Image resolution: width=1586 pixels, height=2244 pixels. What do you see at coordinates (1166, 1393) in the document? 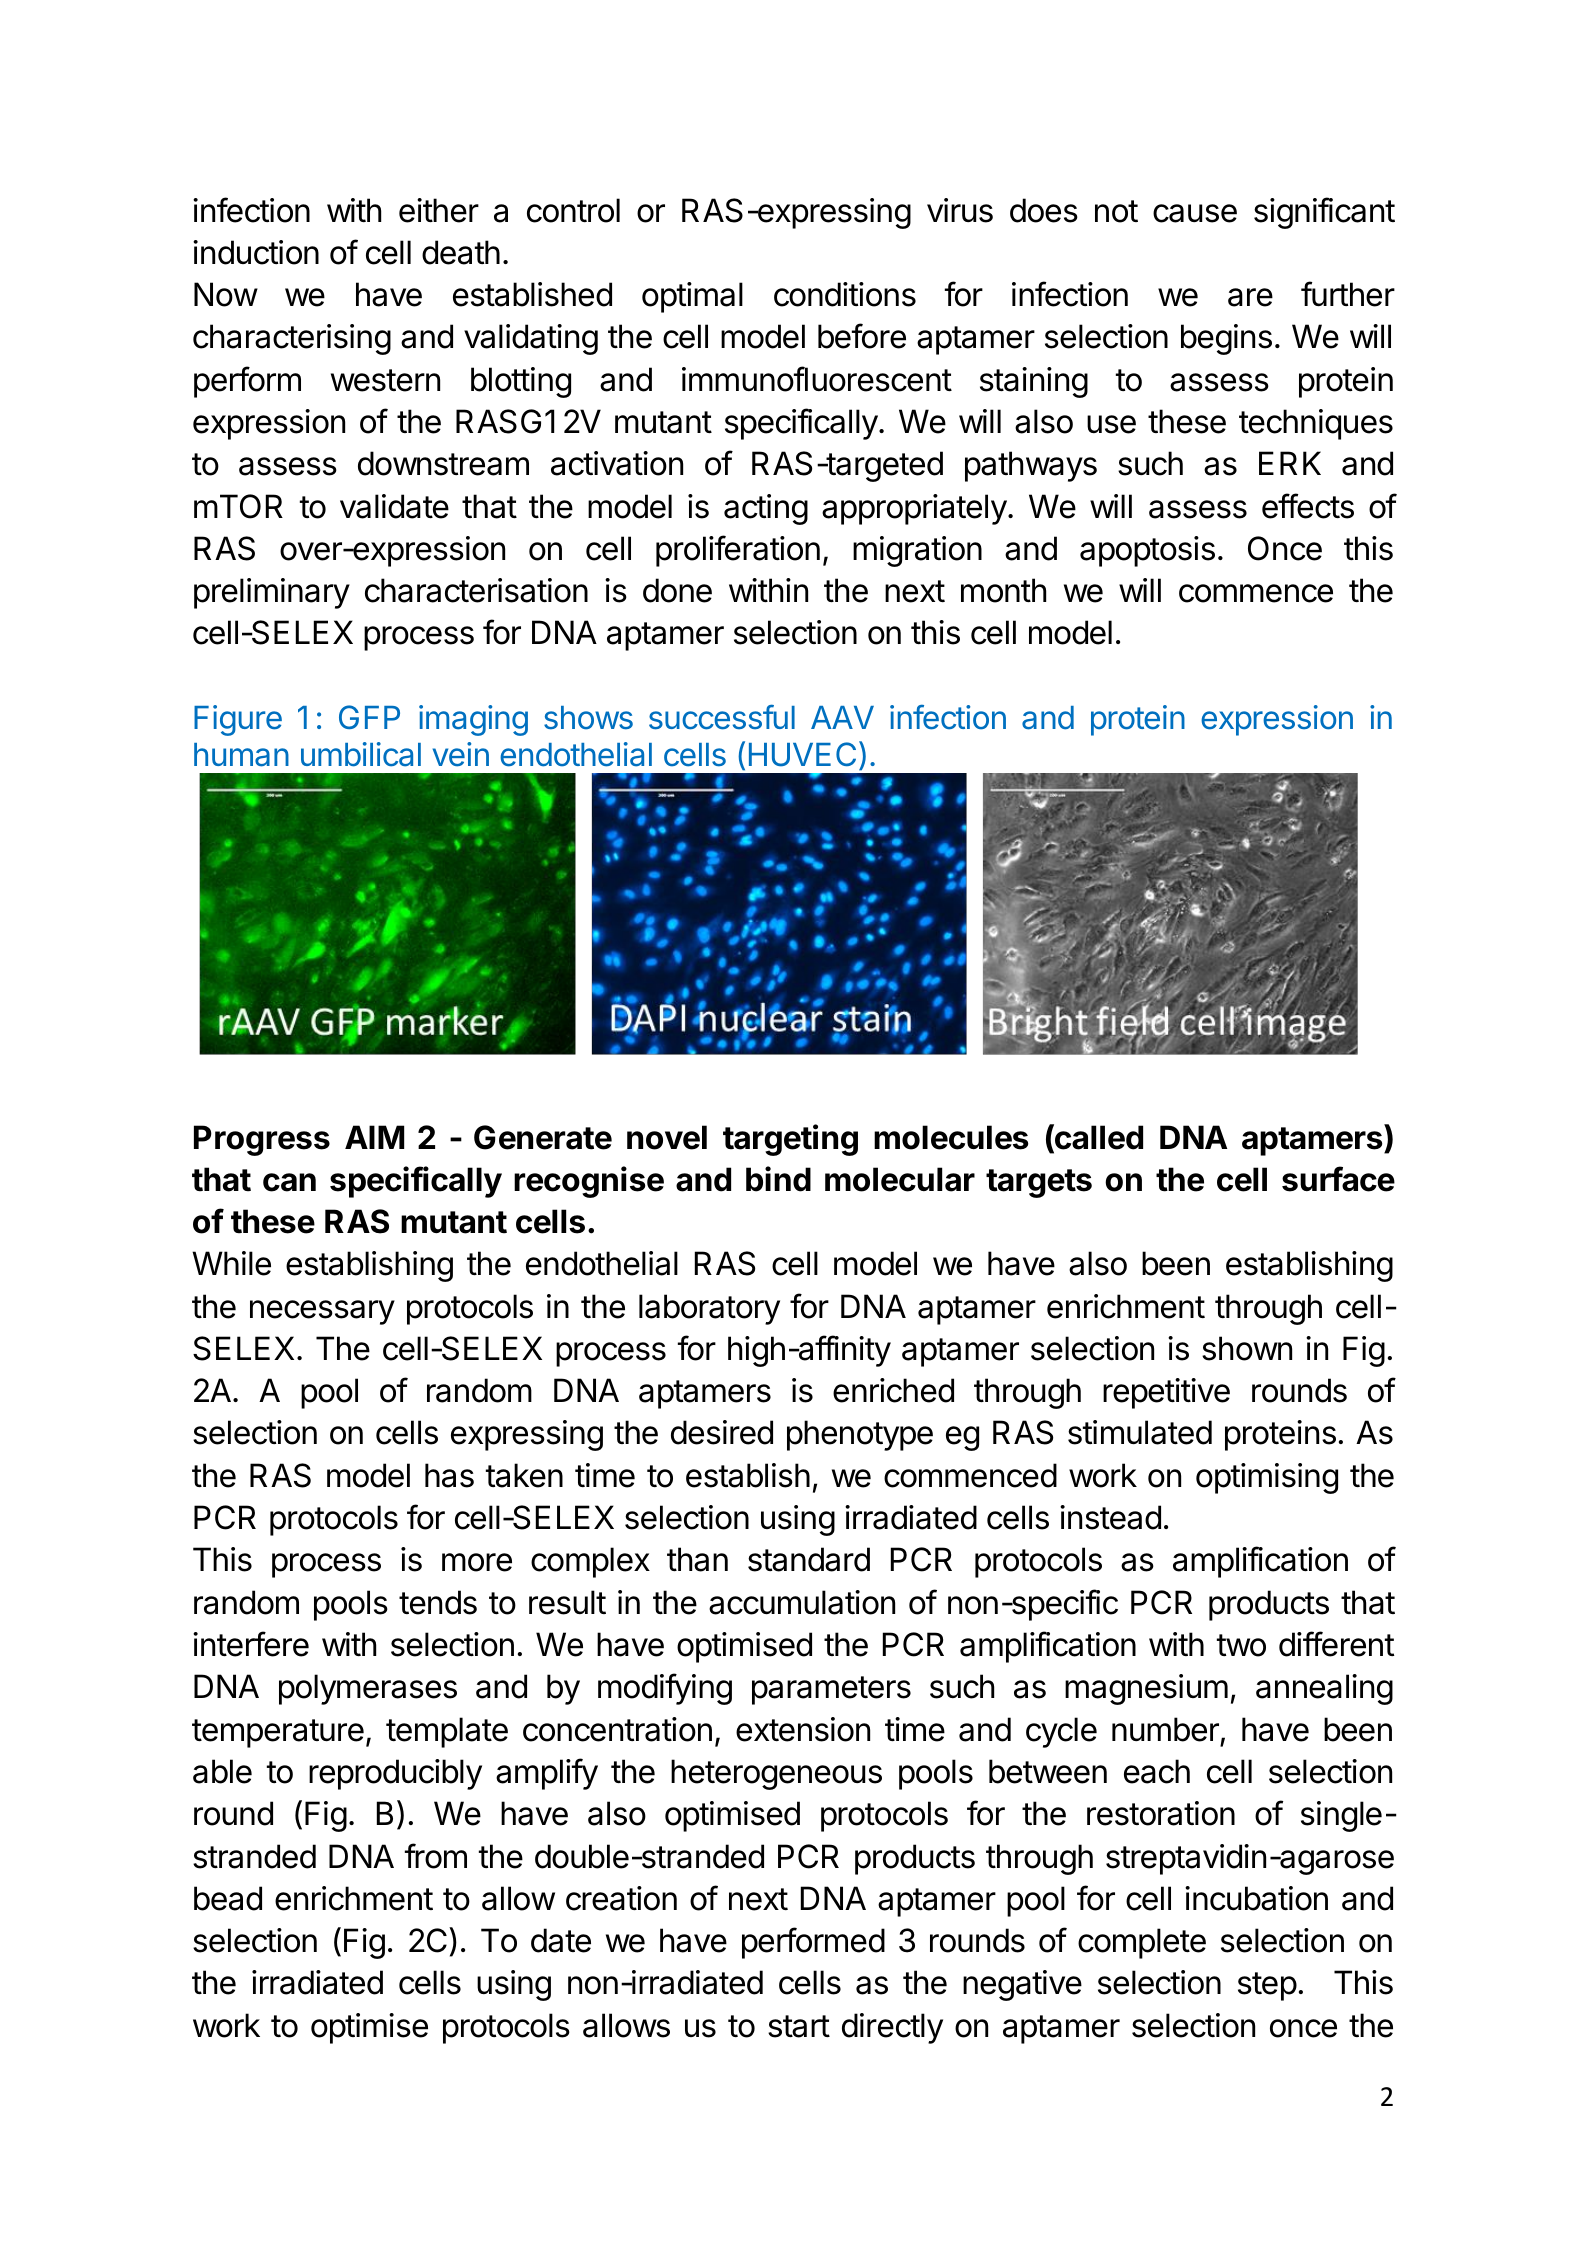
I see `repetitive` at bounding box center [1166, 1393].
